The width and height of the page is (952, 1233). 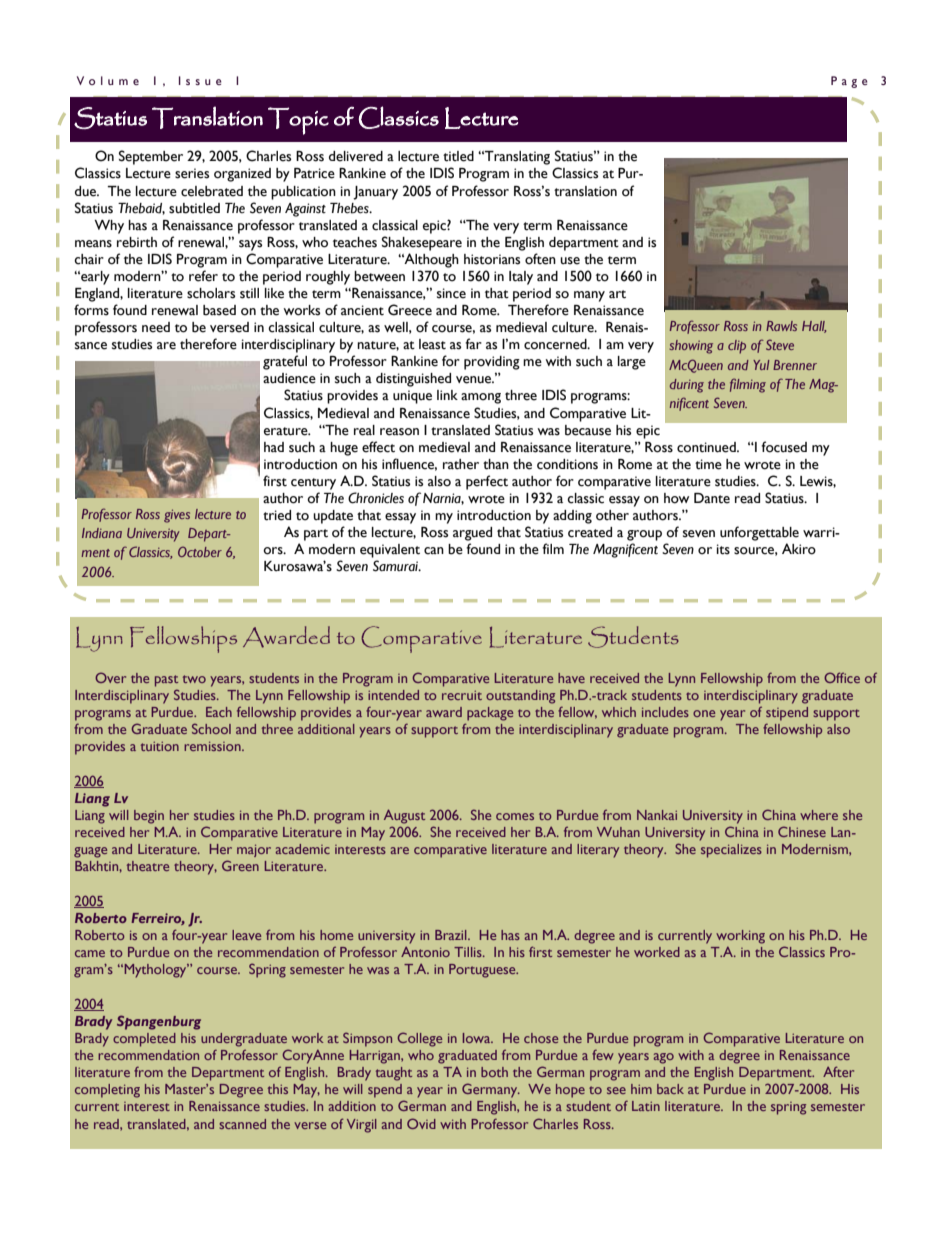 I want to click on October, so click(x=200, y=551).
